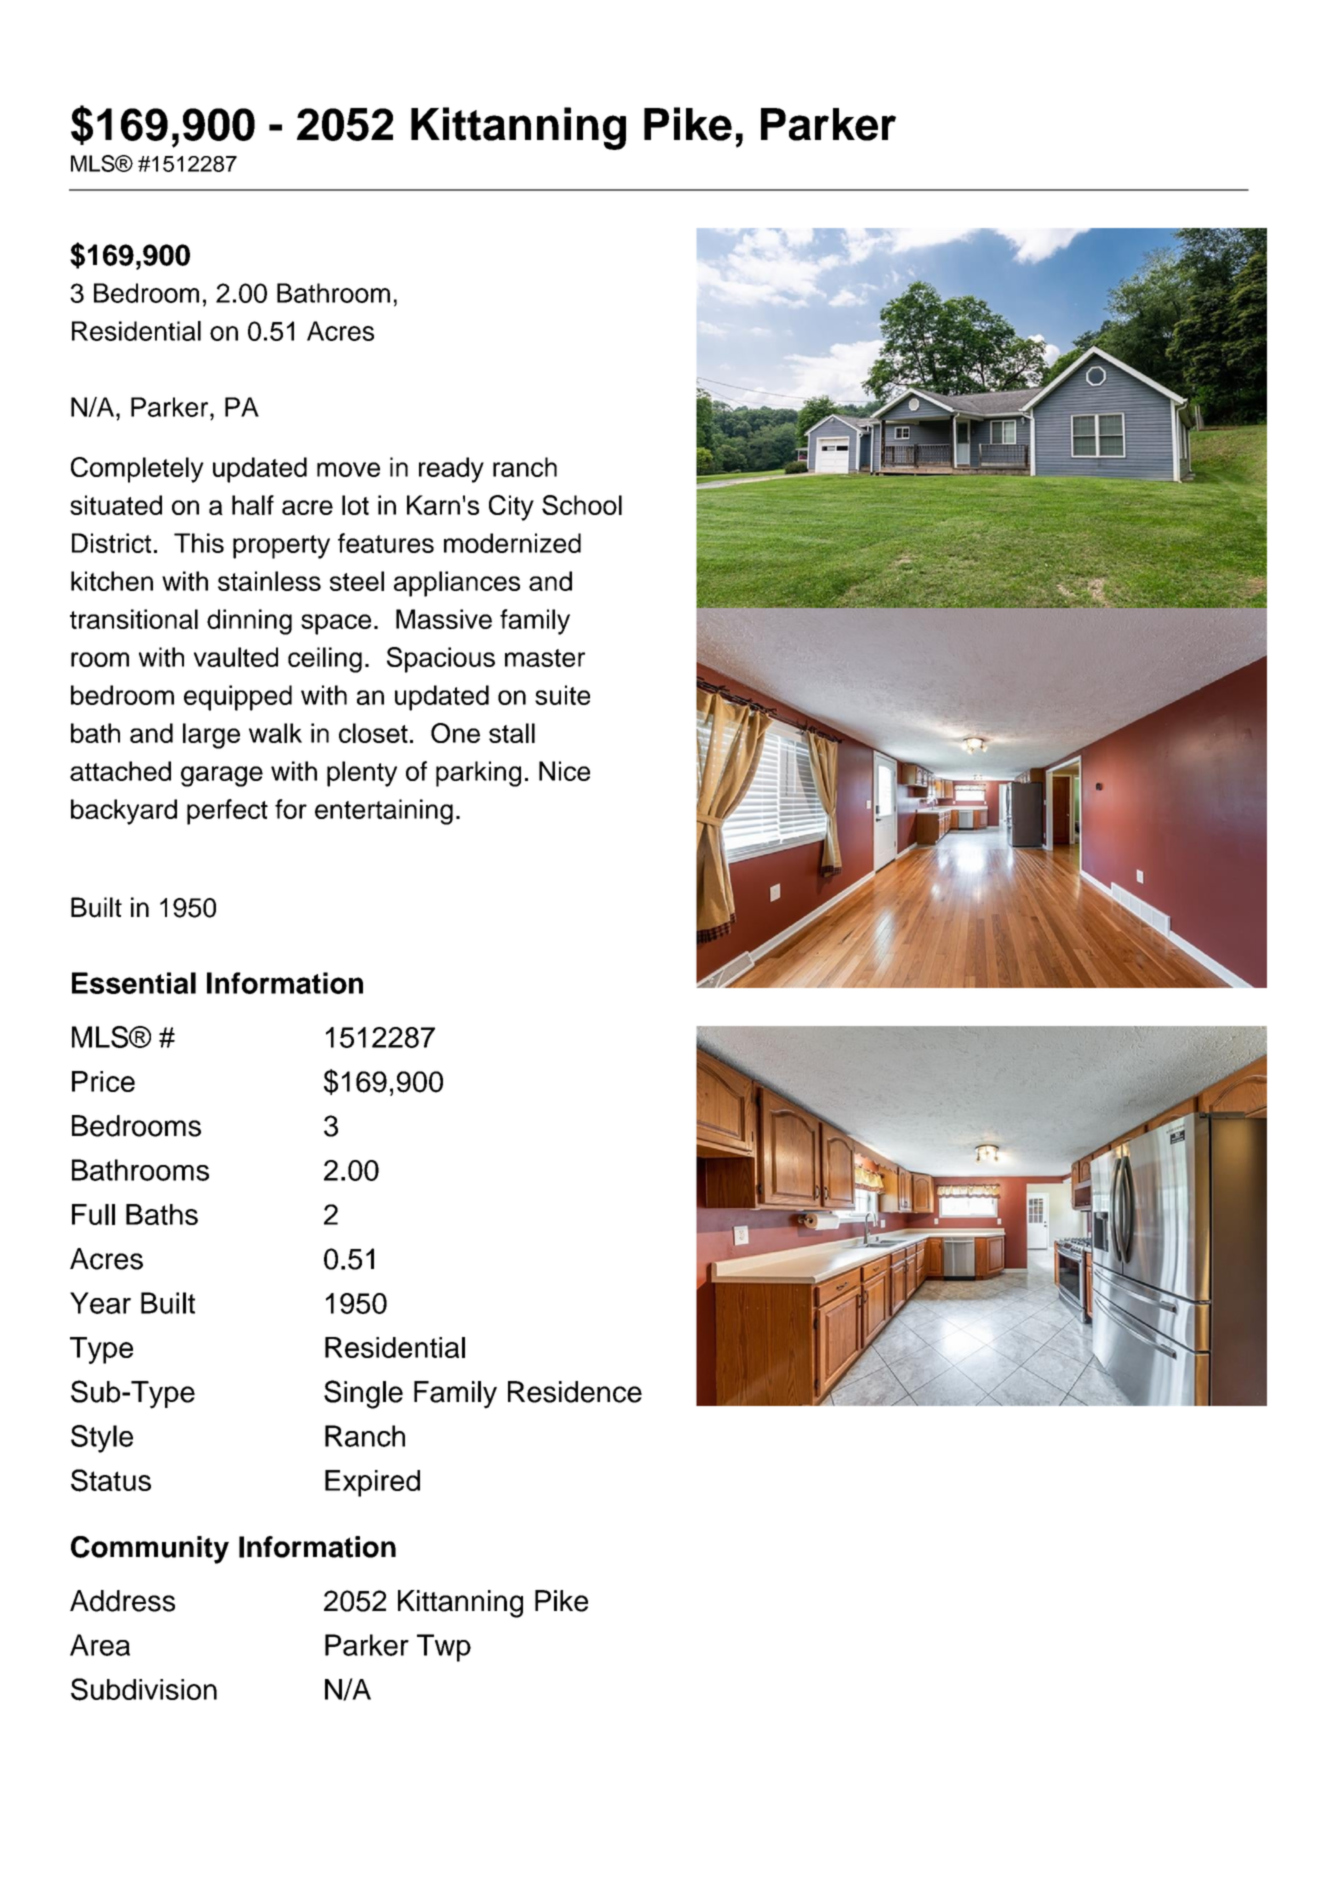 The image size is (1330, 1881). Describe the element at coordinates (137, 470) in the page. I see `Completely` at that location.
